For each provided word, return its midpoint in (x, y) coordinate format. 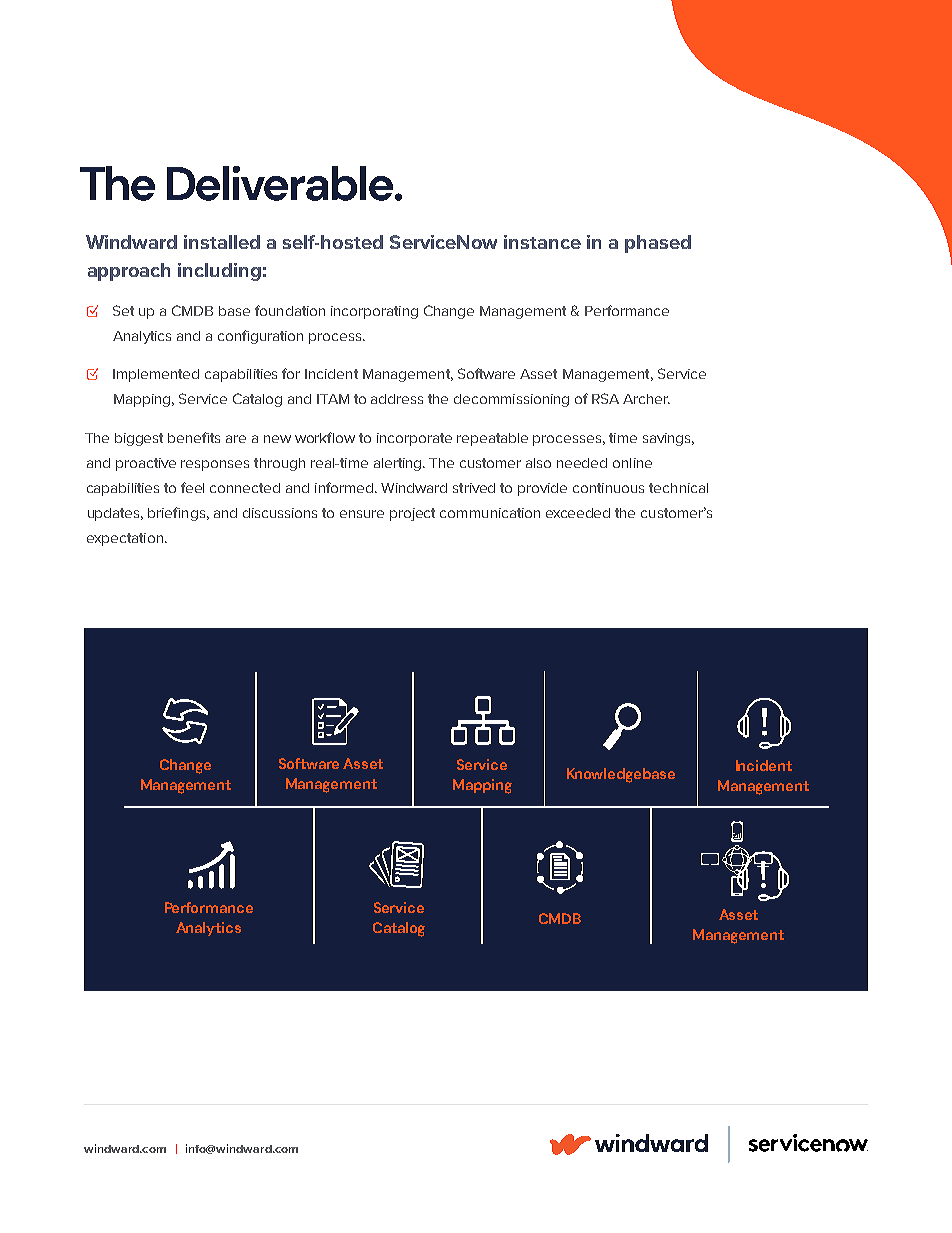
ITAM (333, 399)
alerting (399, 464)
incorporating (374, 312)
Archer (646, 399)
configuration (260, 337)
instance (542, 242)
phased (658, 244)
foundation (290, 310)
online (632, 463)
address (397, 399)
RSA (605, 398)
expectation (125, 539)
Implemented (156, 375)
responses (215, 465)
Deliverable (281, 183)
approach (129, 272)
